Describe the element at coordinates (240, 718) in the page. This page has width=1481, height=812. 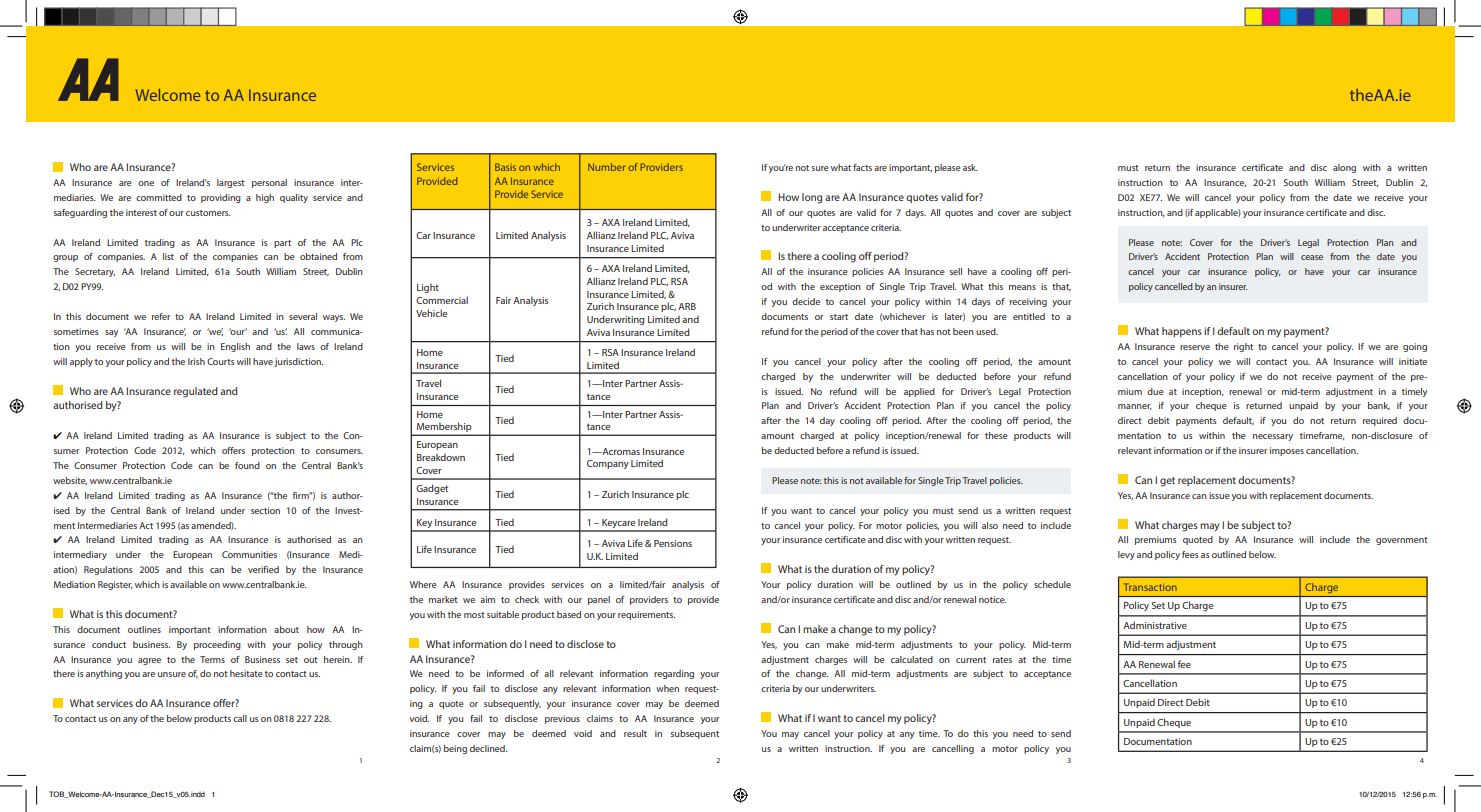
I see `call` at that location.
